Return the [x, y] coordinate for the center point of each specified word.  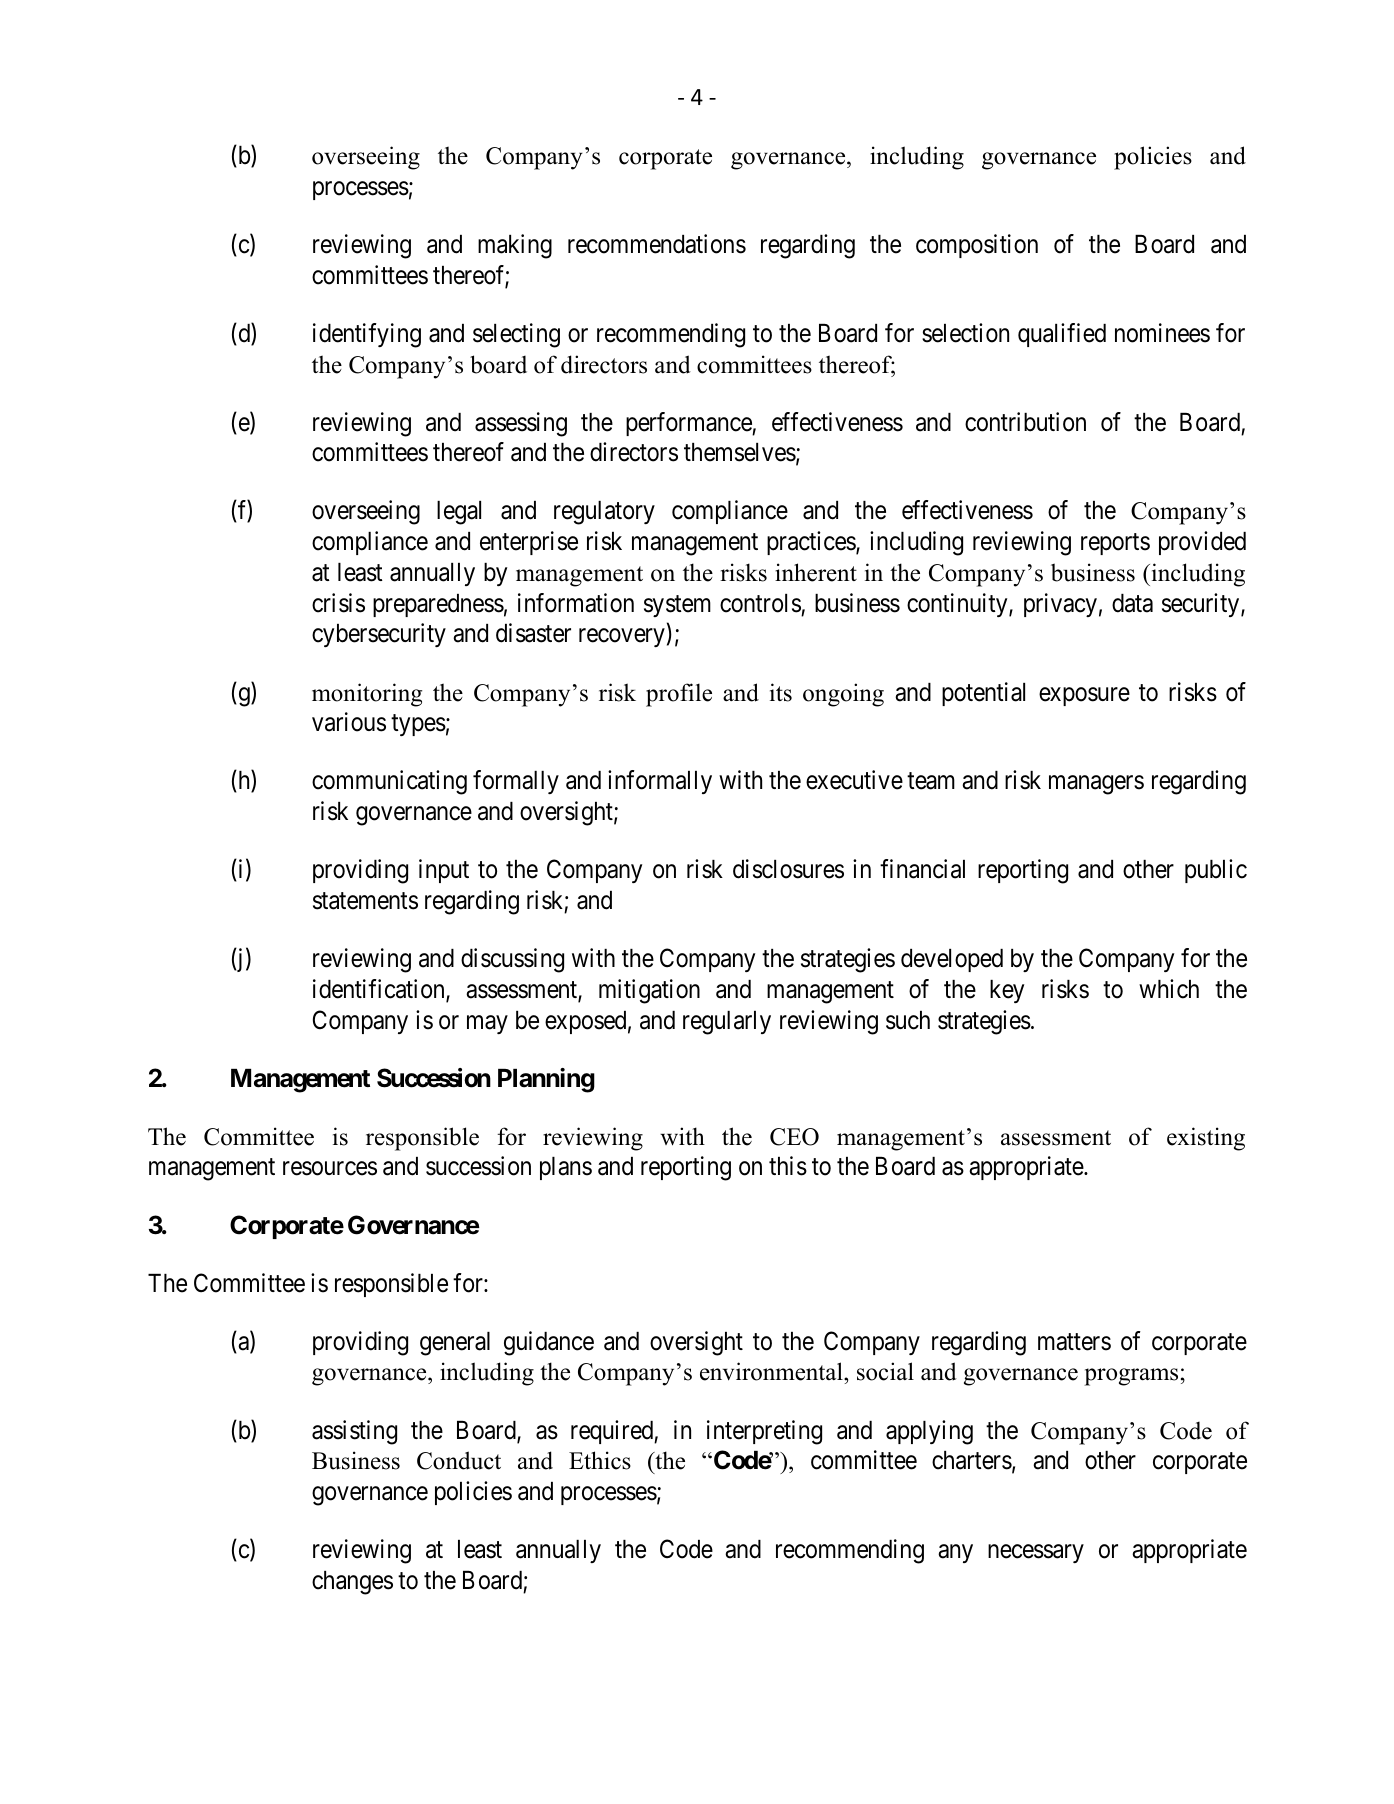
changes [352, 1583]
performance [689, 424]
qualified [1062, 335]
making [515, 246]
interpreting [764, 1432]
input [444, 871]
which [1169, 989]
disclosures [788, 869]
